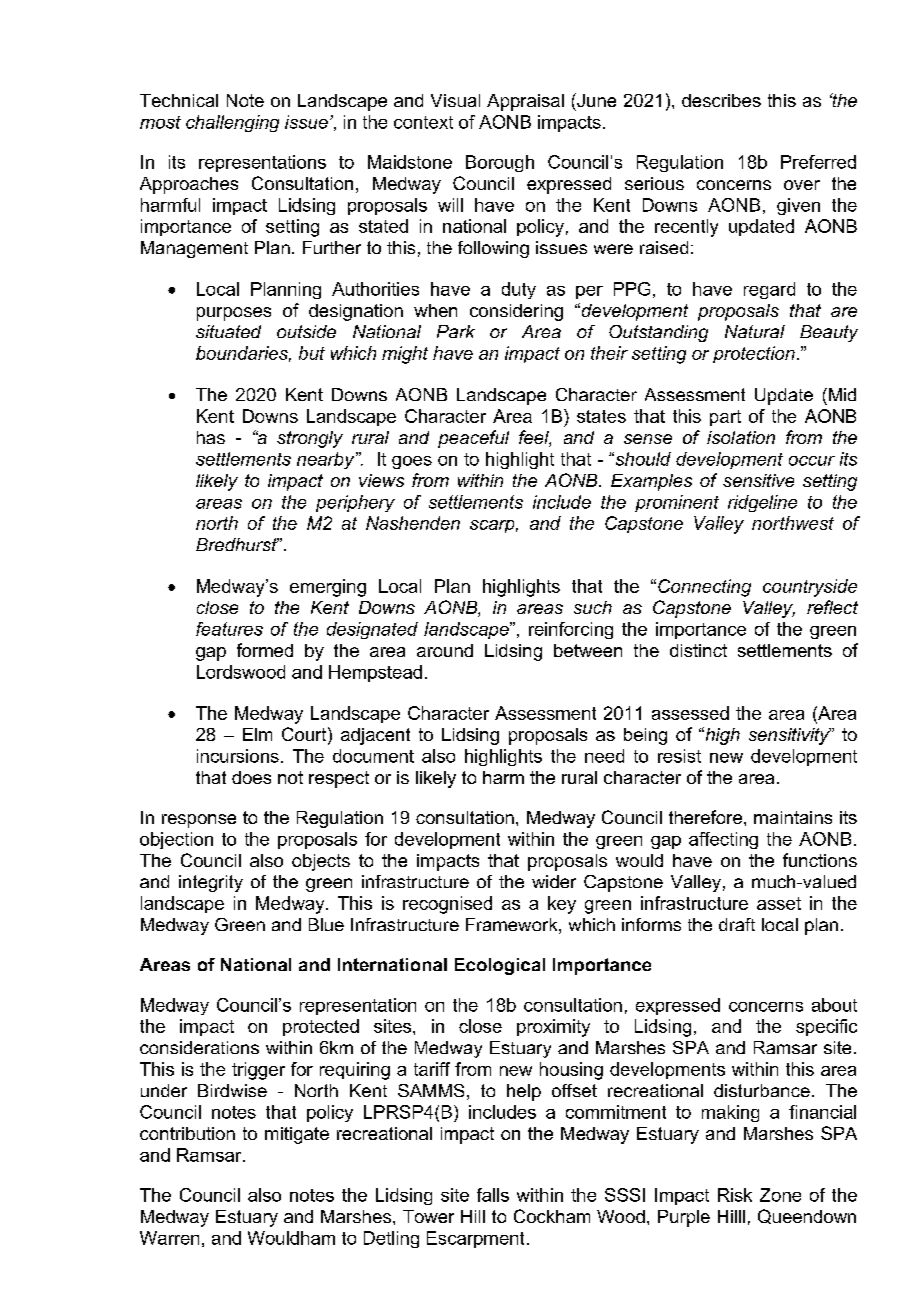 The height and width of the screenshot is (1308, 924). I want to click on Borough, so click(500, 163).
